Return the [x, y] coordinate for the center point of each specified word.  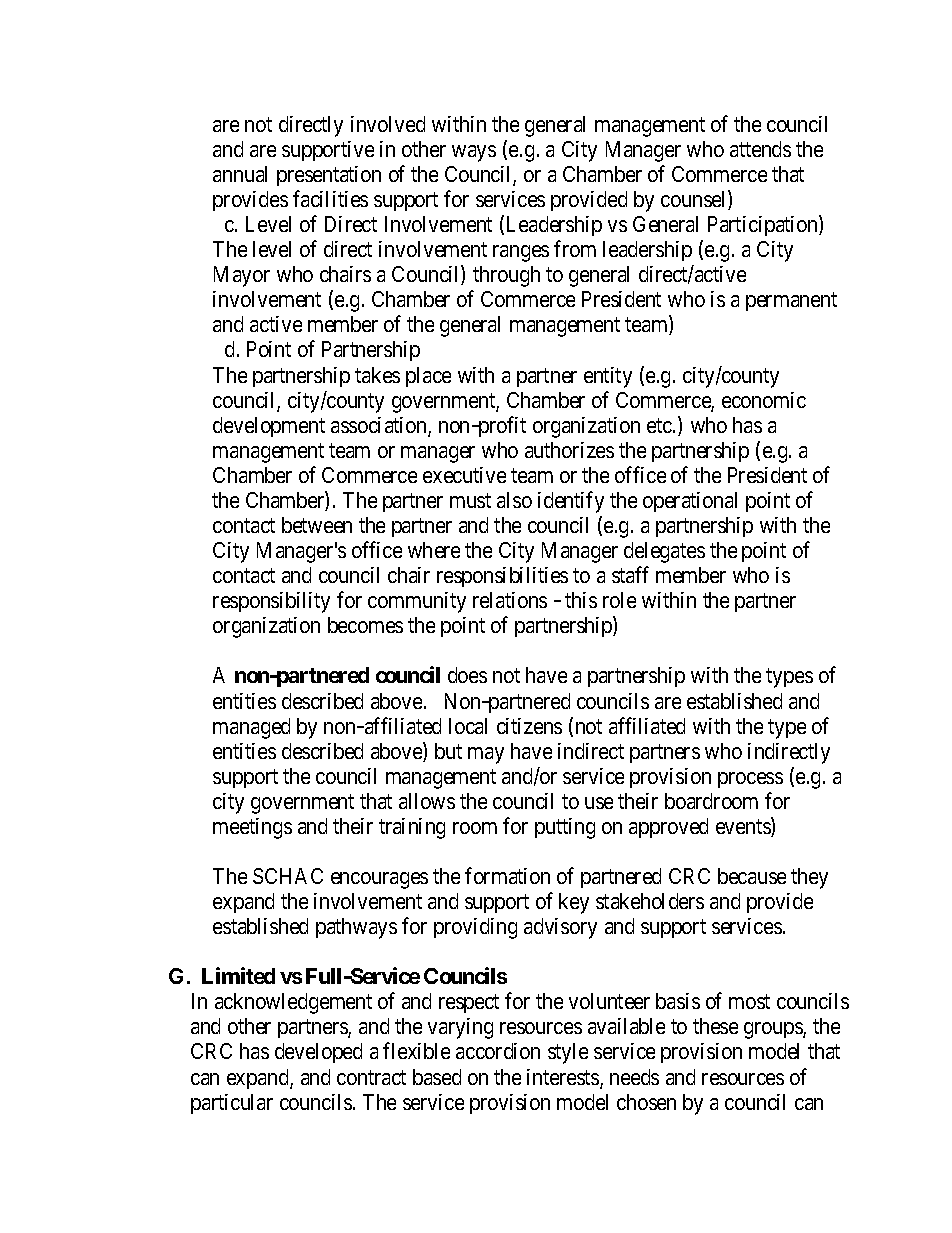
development [269, 427]
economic [764, 400]
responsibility [271, 602]
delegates [664, 552]
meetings [252, 828]
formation [507, 875]
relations [510, 600]
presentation [329, 176]
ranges [521, 253]
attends [760, 149]
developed [318, 1053]
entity [608, 377]
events [744, 828]
